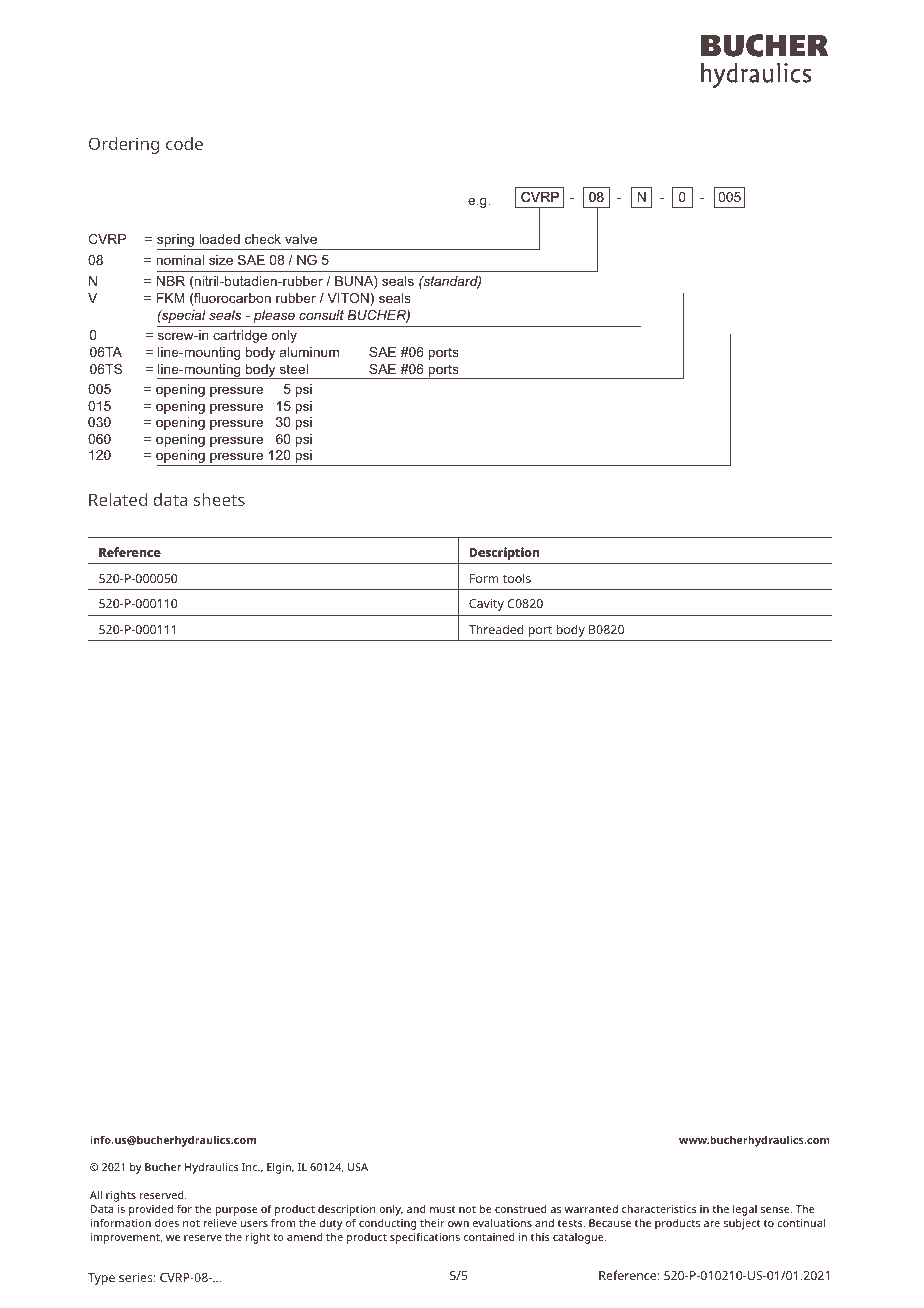  What do you see at coordinates (348, 298) in the page?
I see `VITON` at bounding box center [348, 298].
